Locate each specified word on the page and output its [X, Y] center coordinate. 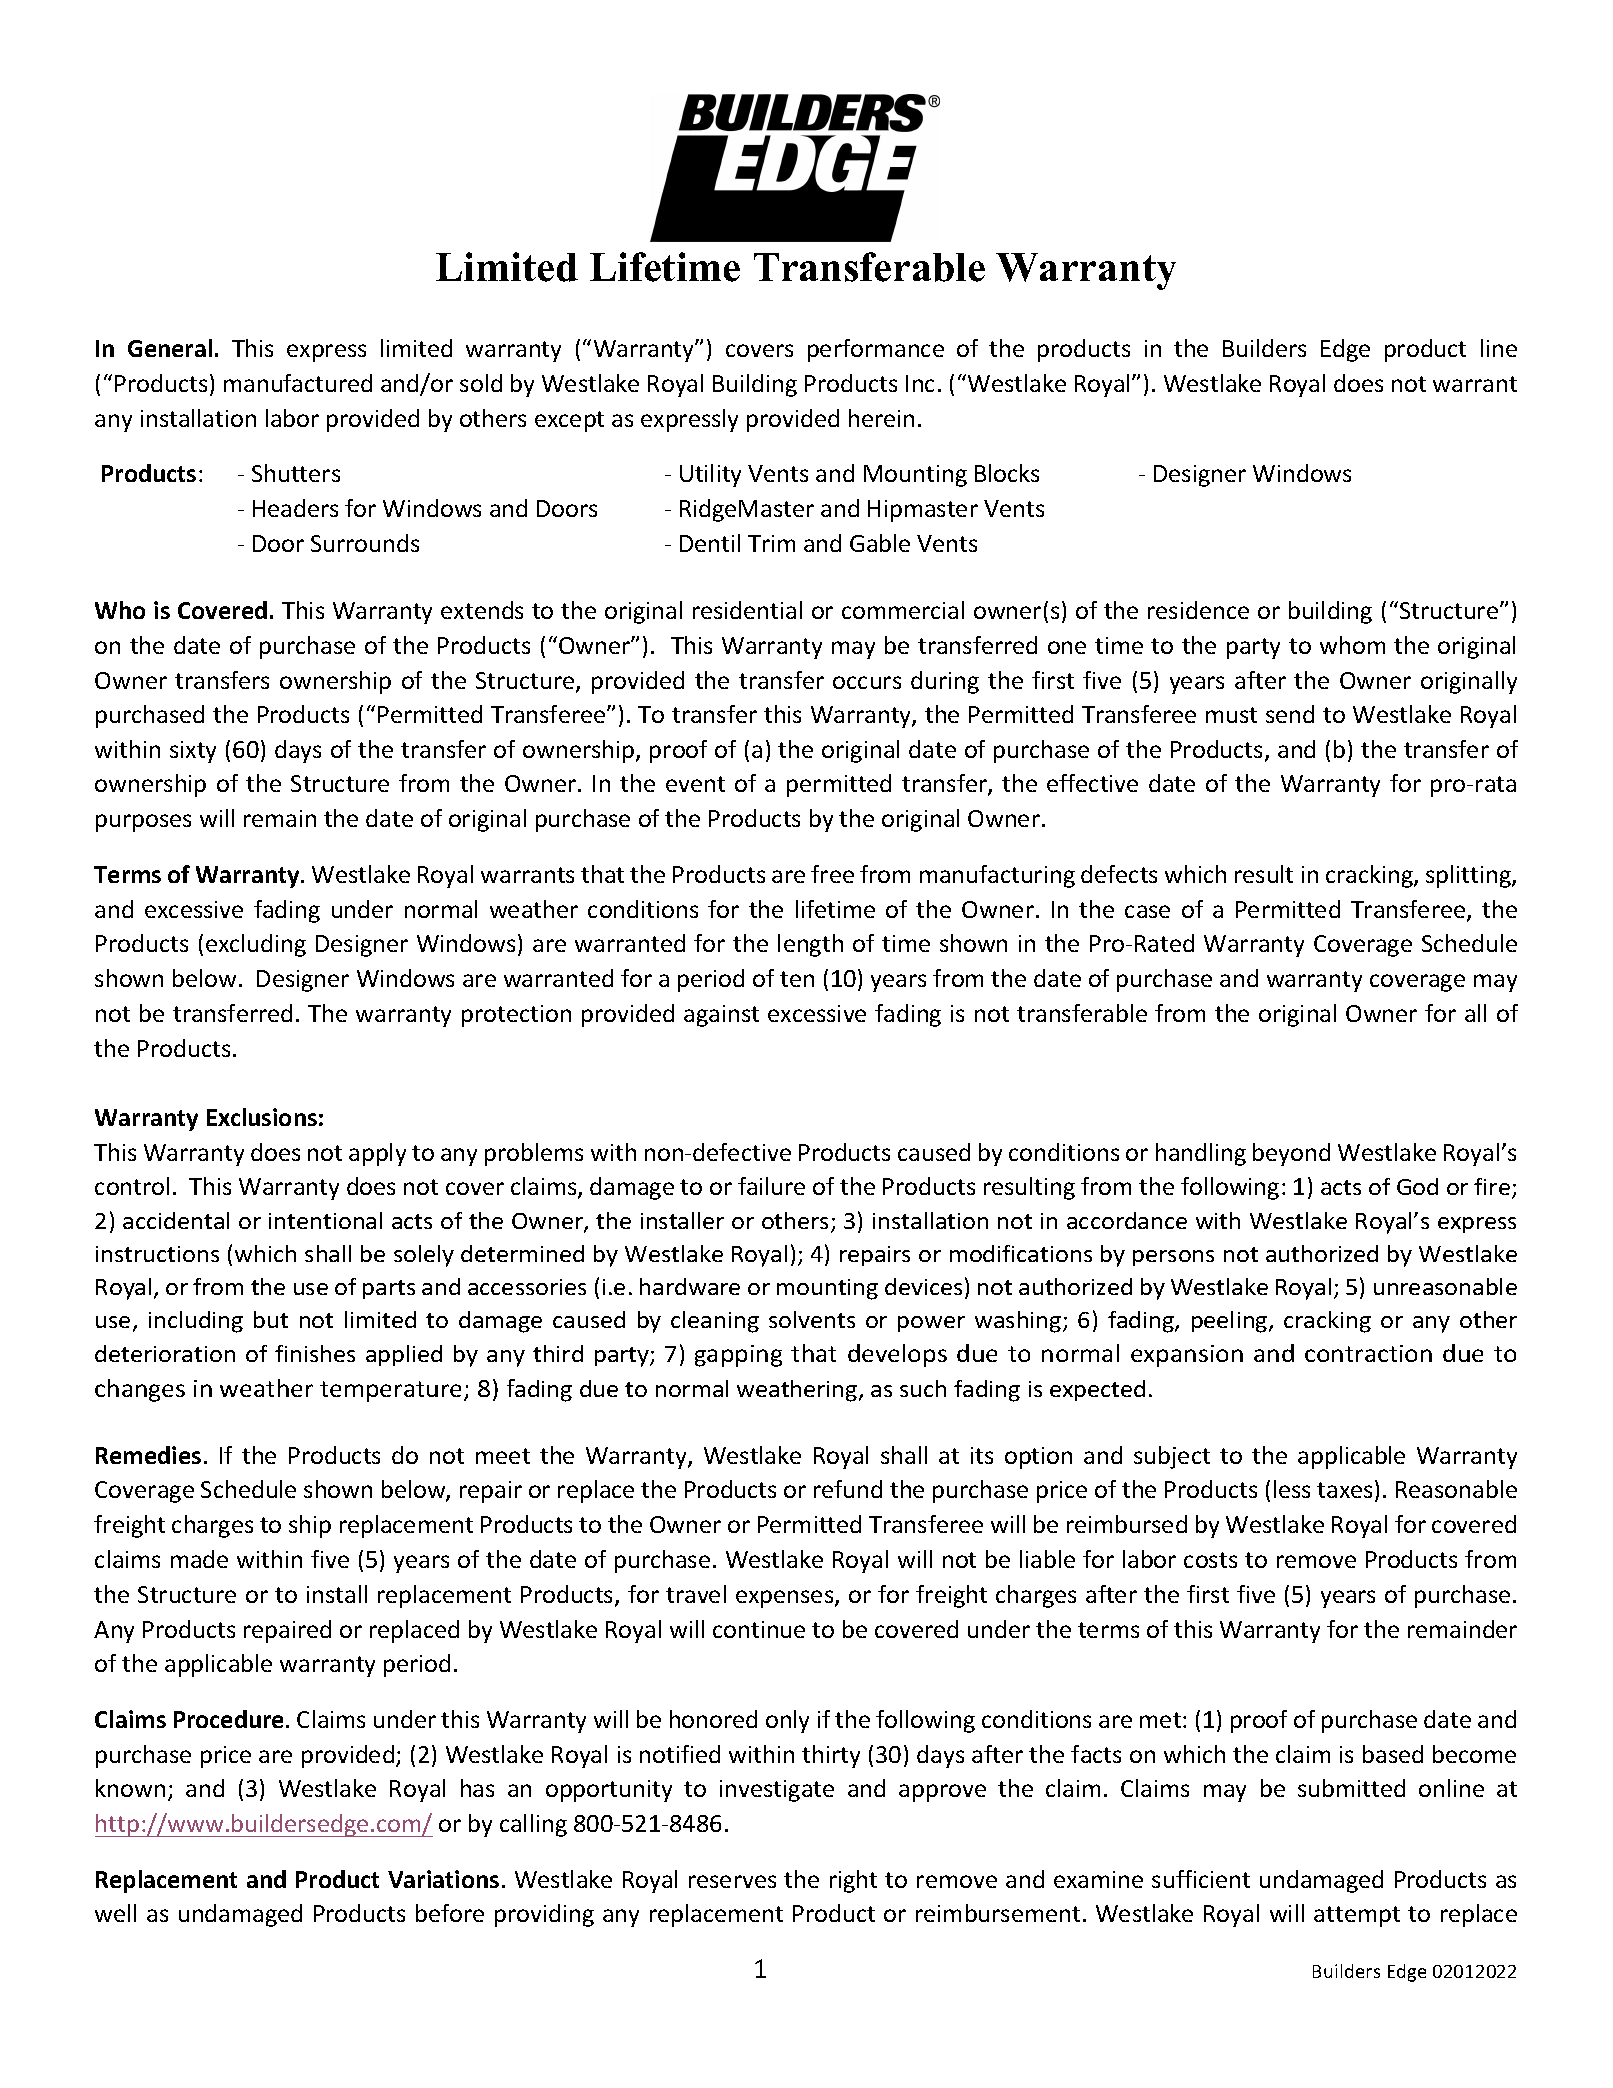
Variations [443, 1879]
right [853, 1881]
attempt [1357, 1916]
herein [881, 418]
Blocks [1007, 473]
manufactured [298, 383]
